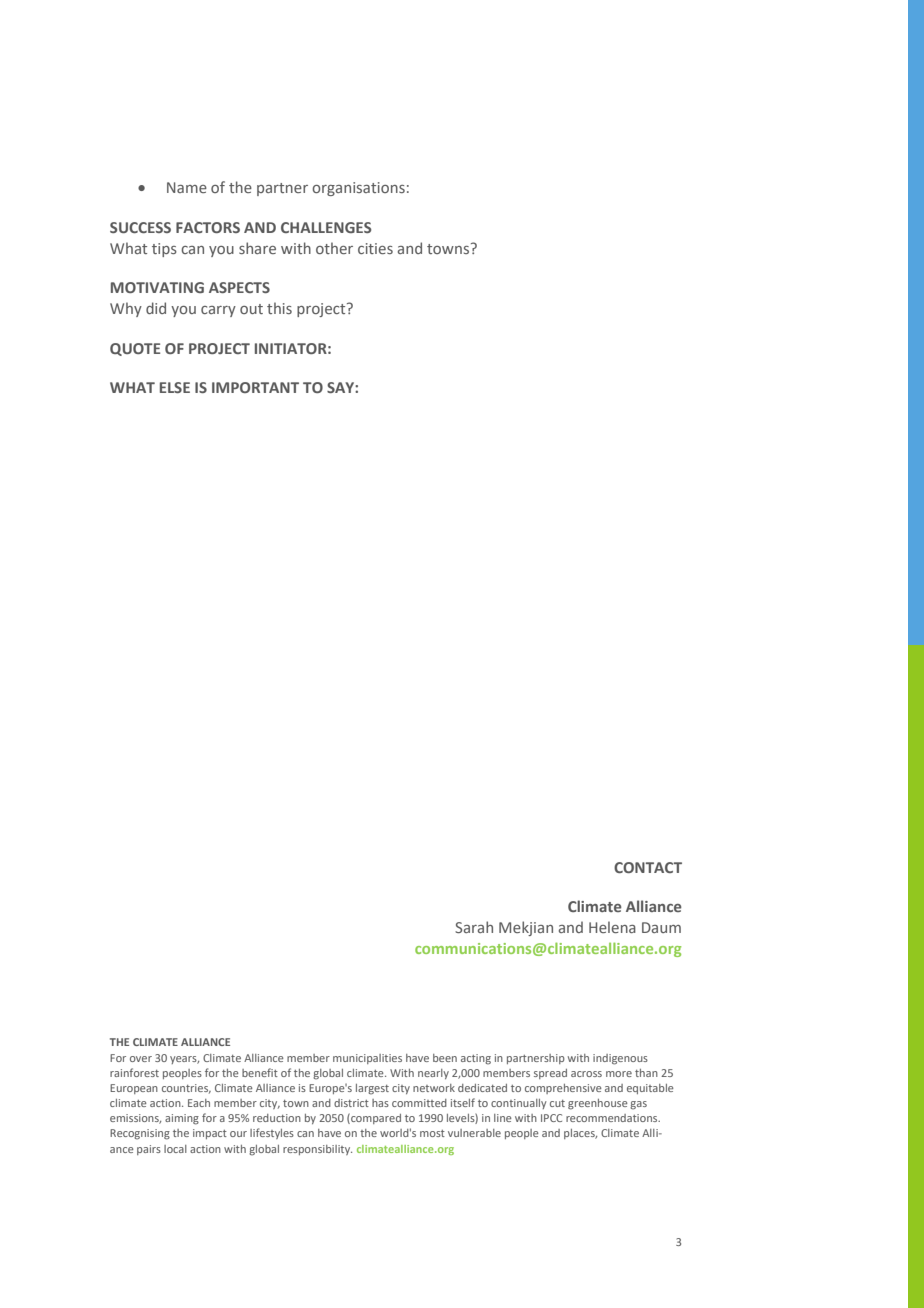 The image size is (924, 1308). Describe the element at coordinates (141, 1059) in the screenshot. I see `over` at that location.
